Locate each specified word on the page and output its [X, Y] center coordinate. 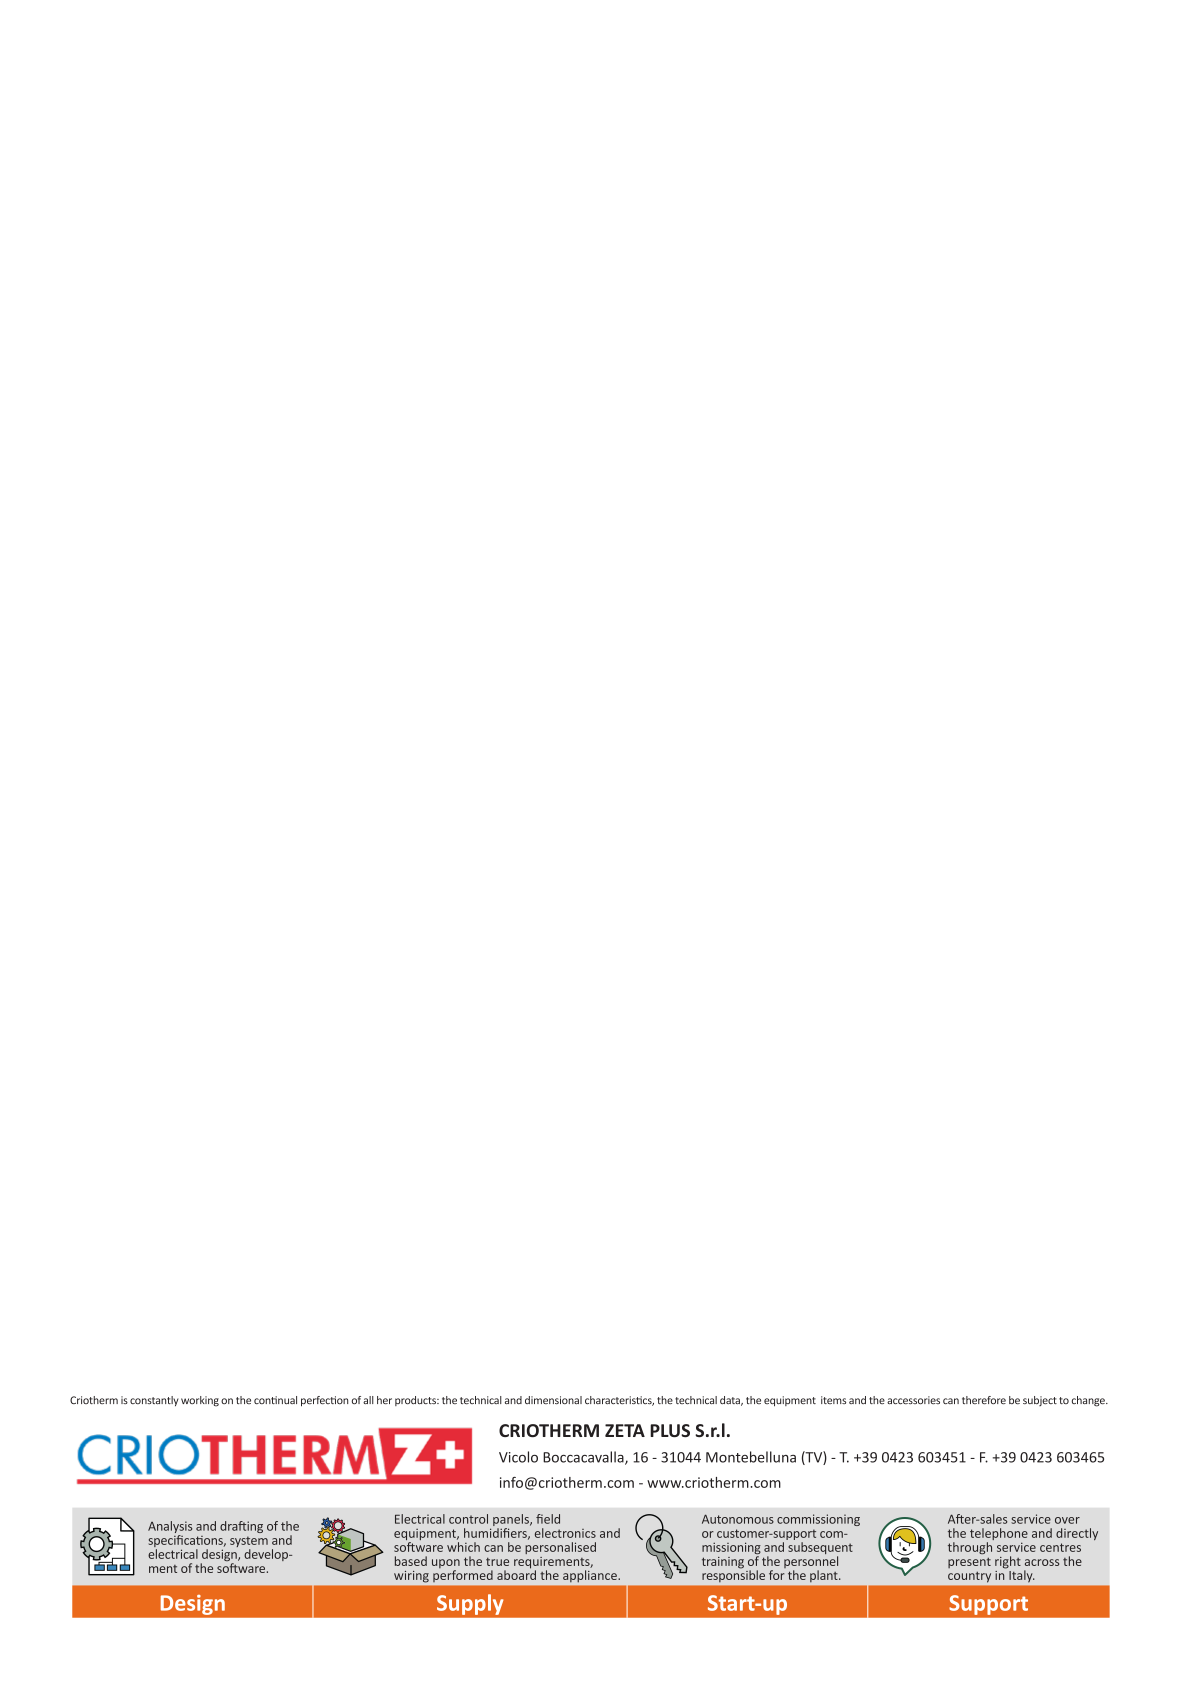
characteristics [619, 1401]
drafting [241, 1527]
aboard [516, 1574]
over [1067, 1520]
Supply [470, 1604]
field [548, 1519]
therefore [984, 1400]
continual [275, 1400]
